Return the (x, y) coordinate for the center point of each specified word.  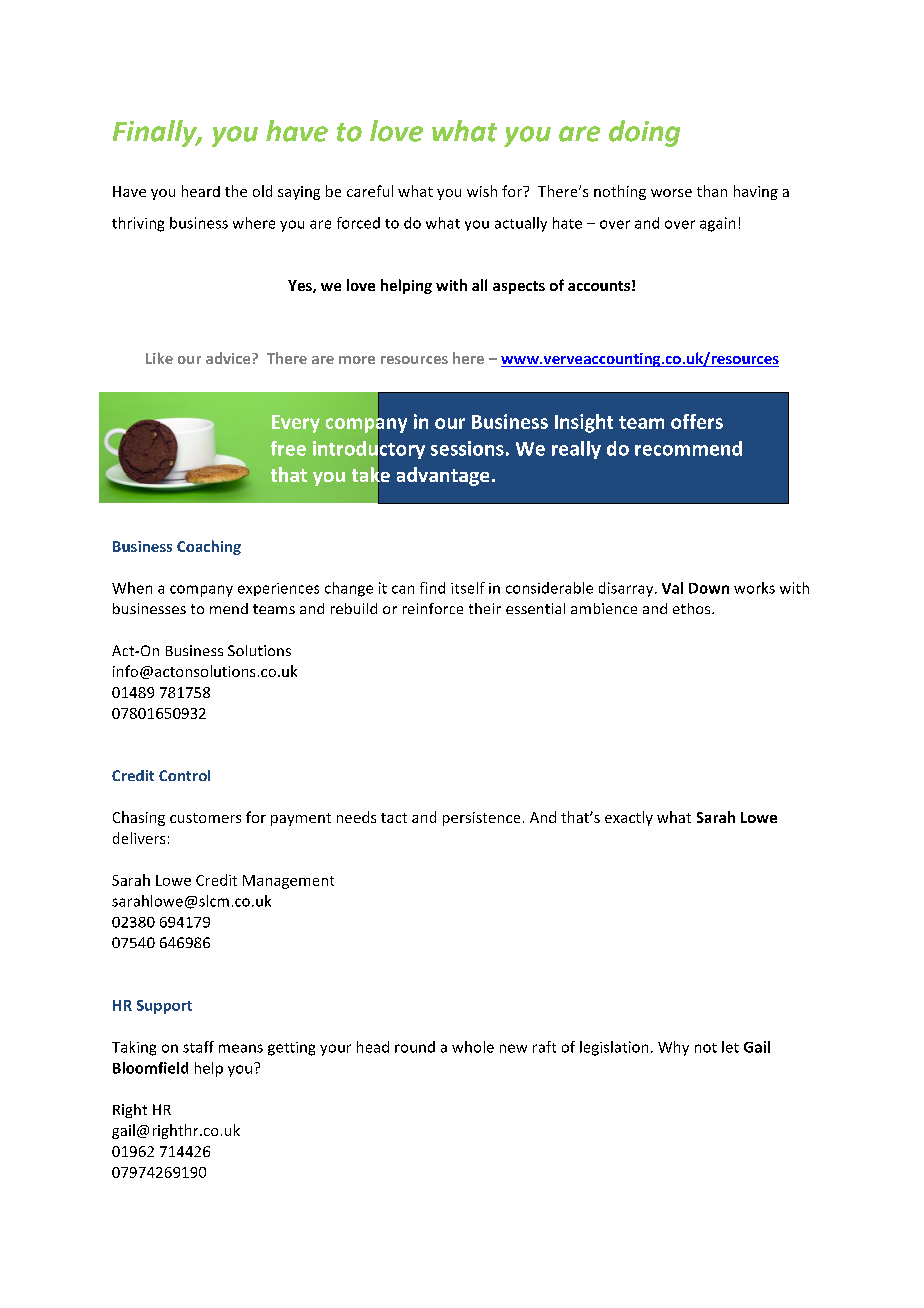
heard (201, 191)
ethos (693, 608)
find (432, 588)
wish (482, 191)
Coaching (209, 547)
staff (198, 1047)
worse (671, 193)
